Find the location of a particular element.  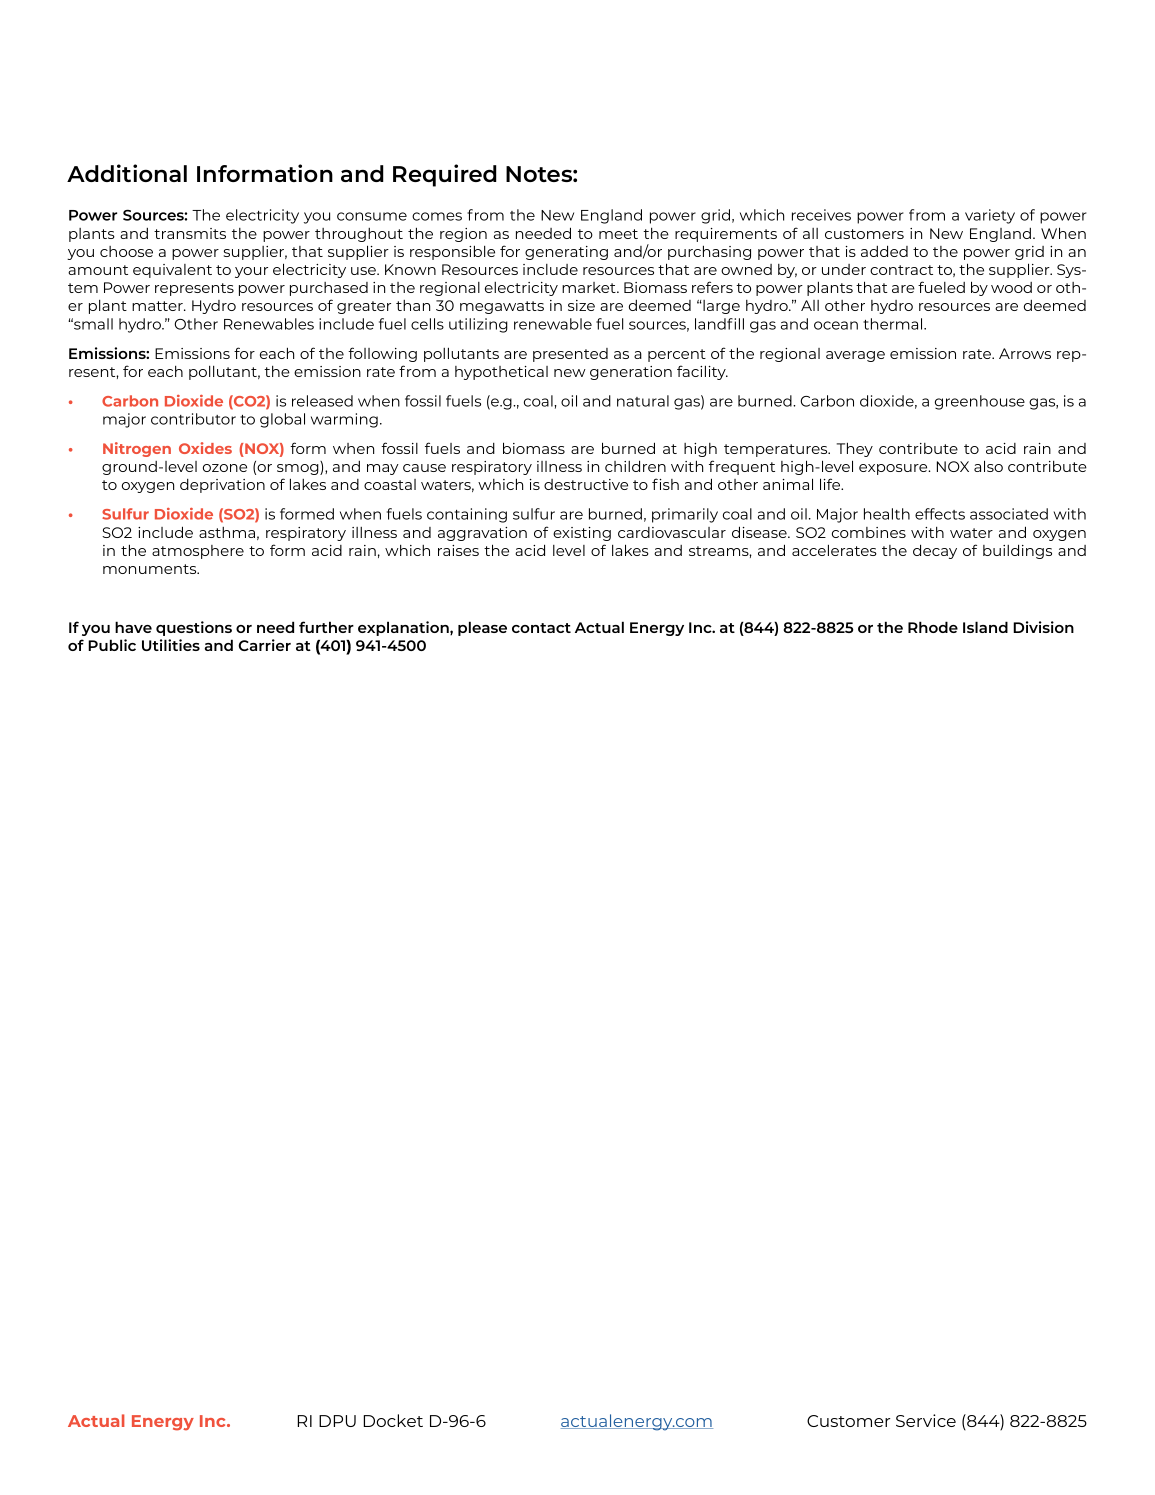

Rhode is located at coordinates (933, 627).
